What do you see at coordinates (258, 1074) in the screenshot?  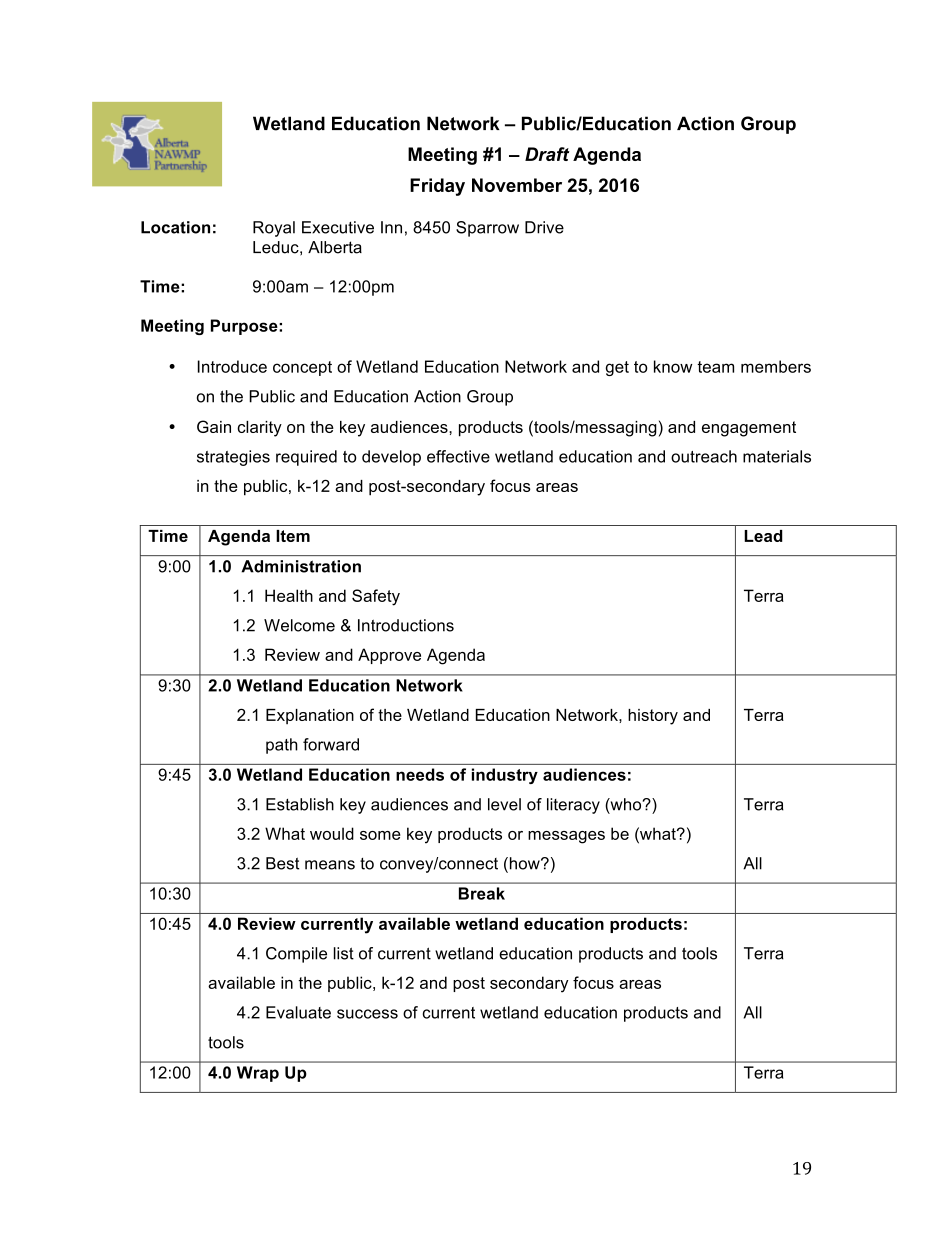 I see `Wrap` at bounding box center [258, 1074].
